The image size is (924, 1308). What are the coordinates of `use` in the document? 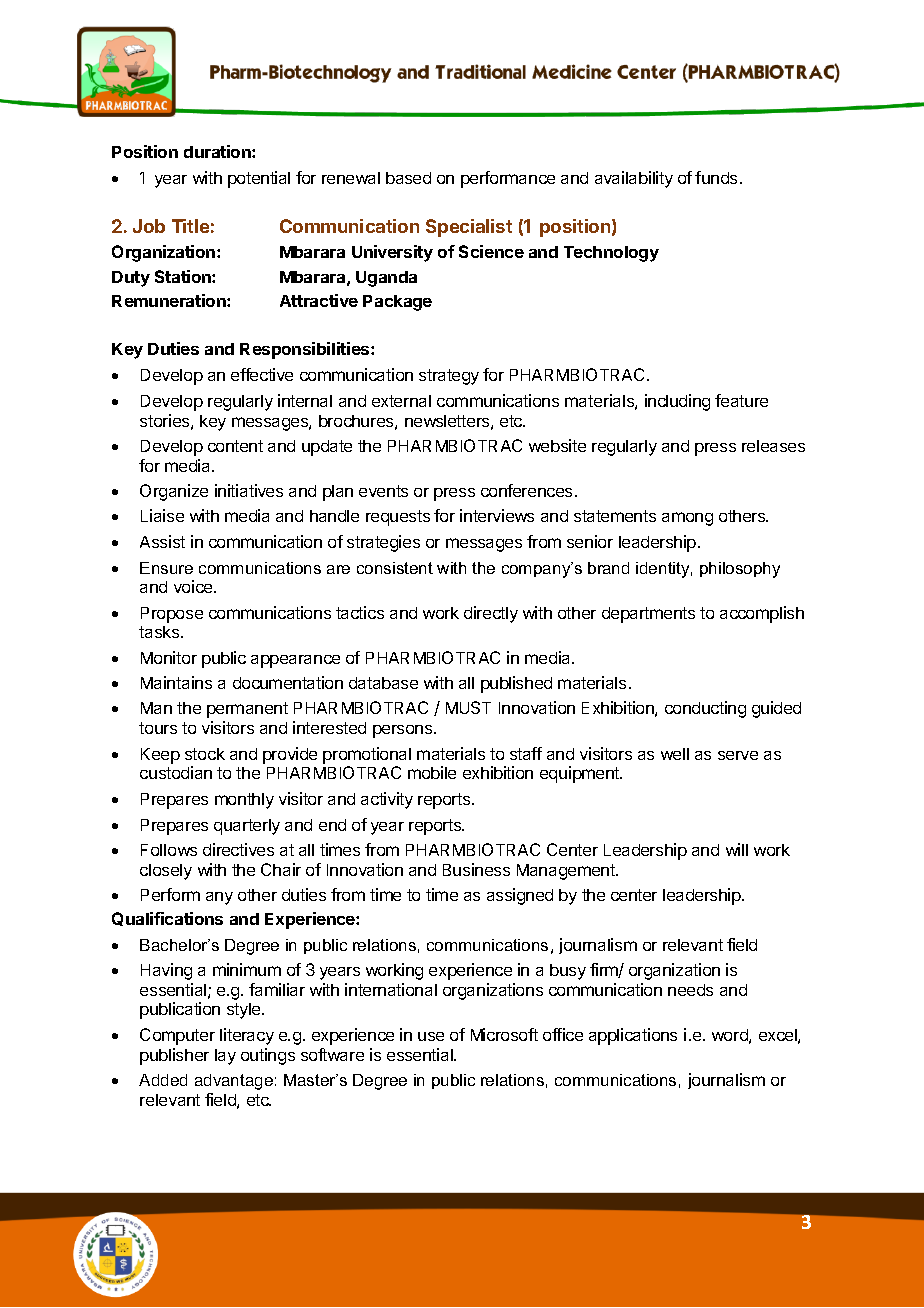 It's located at (431, 1036).
